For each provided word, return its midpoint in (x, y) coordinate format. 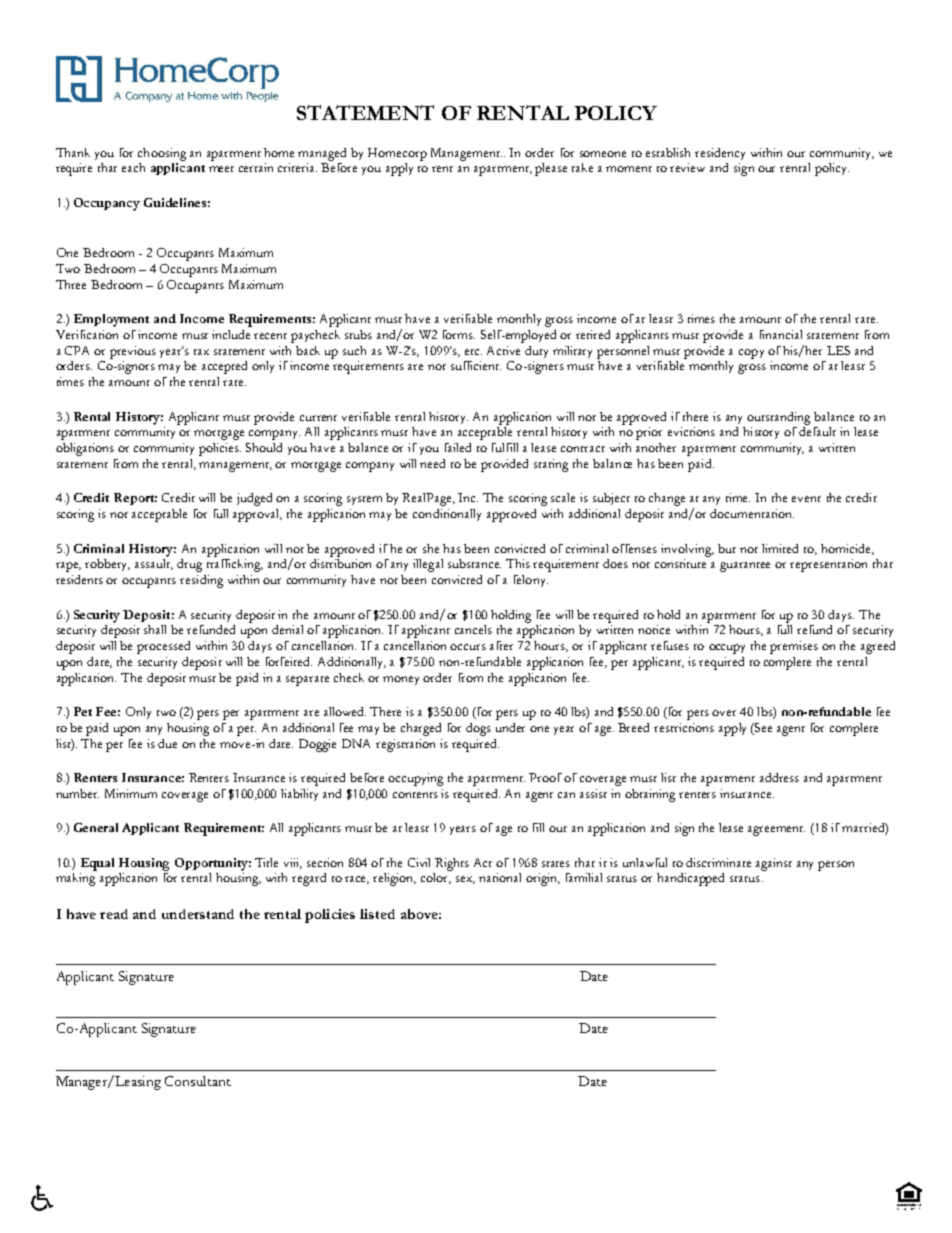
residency (720, 154)
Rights (452, 864)
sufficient (476, 365)
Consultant (198, 1081)
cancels (473, 629)
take (582, 167)
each (133, 167)
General (96, 827)
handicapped (690, 879)
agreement (776, 831)
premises (794, 647)
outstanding (778, 418)
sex (465, 880)
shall (155, 629)
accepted (224, 367)
